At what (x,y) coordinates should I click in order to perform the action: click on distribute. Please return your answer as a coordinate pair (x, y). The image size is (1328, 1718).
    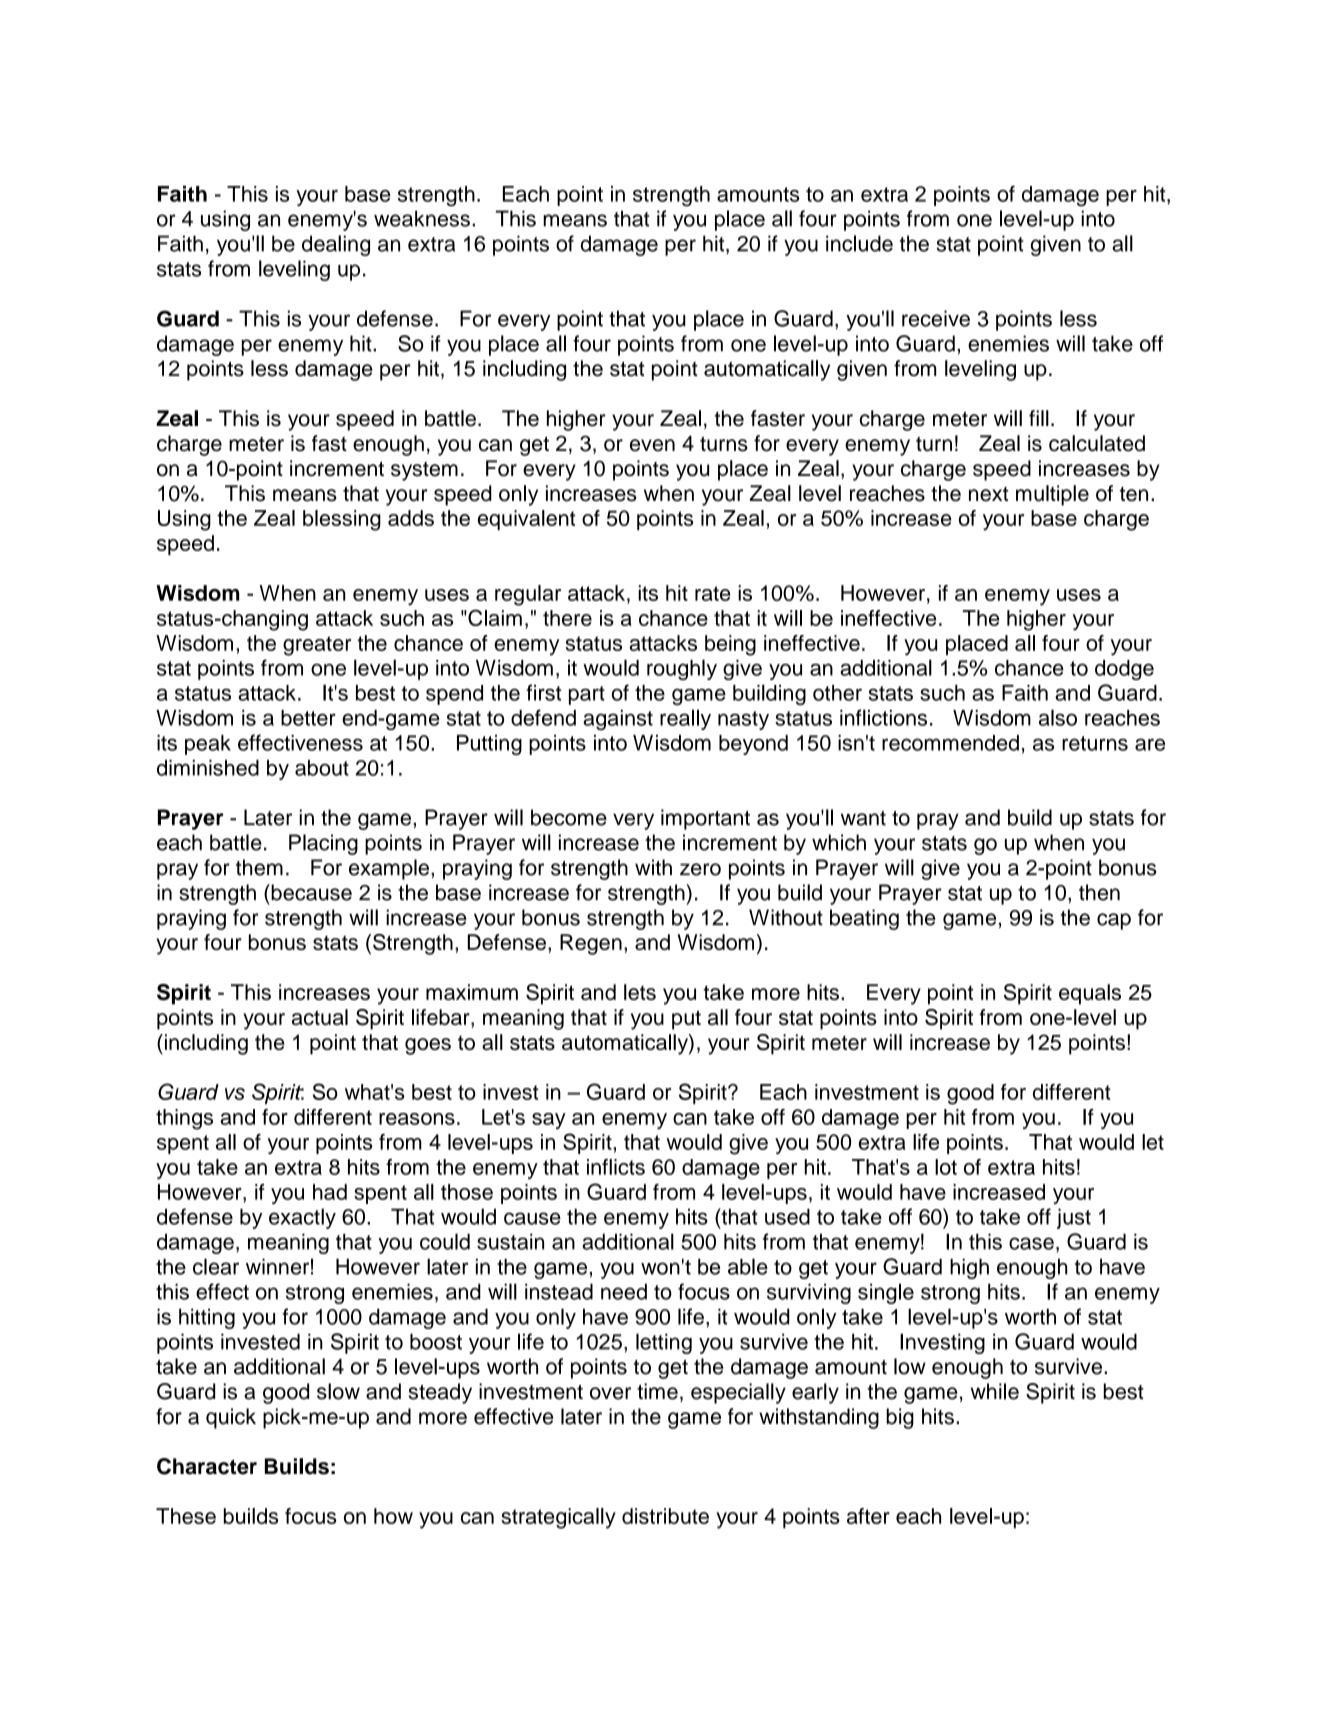
    Looking at the image, I should click on (665, 1516).
